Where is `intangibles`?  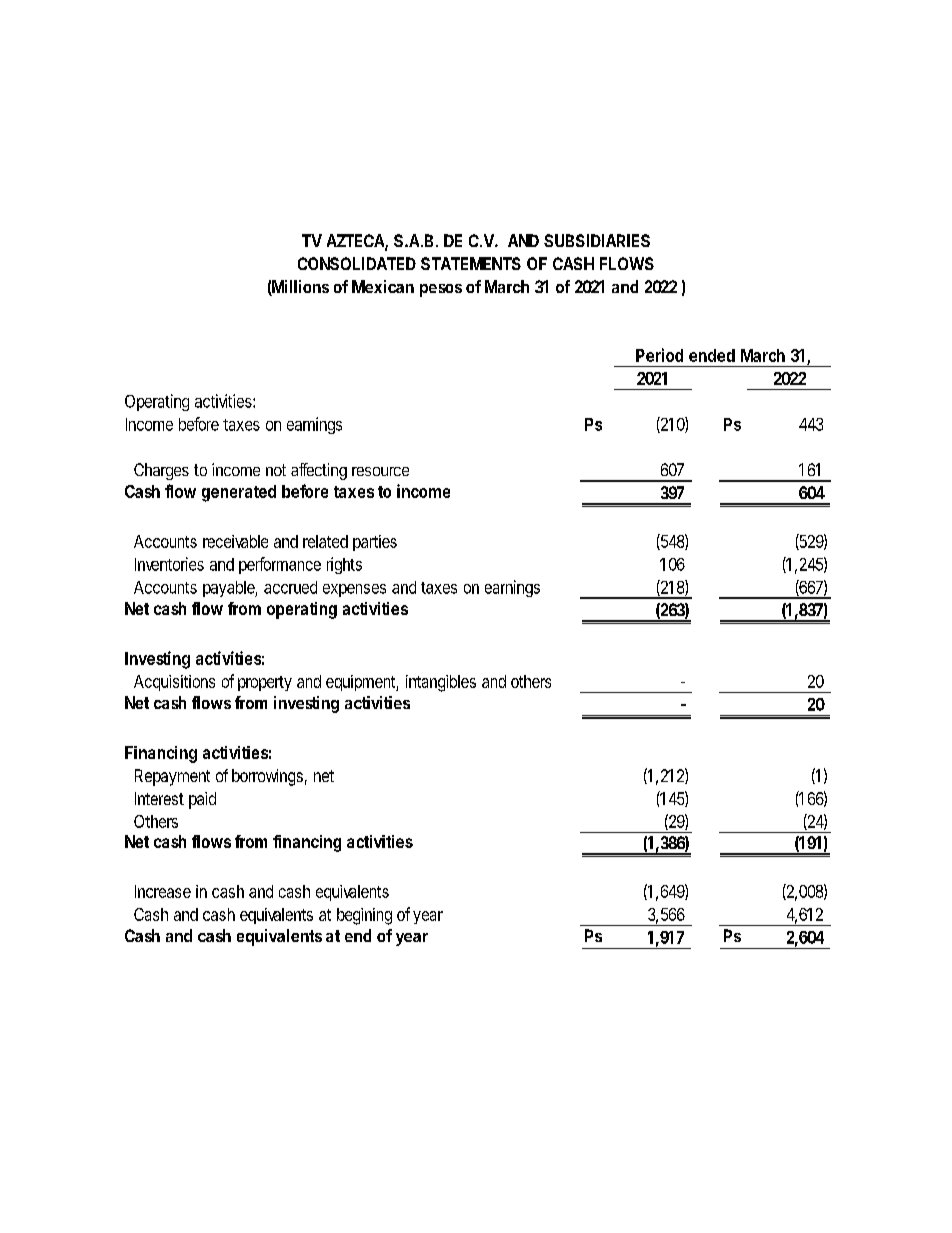
intangibles is located at coordinates (441, 683).
